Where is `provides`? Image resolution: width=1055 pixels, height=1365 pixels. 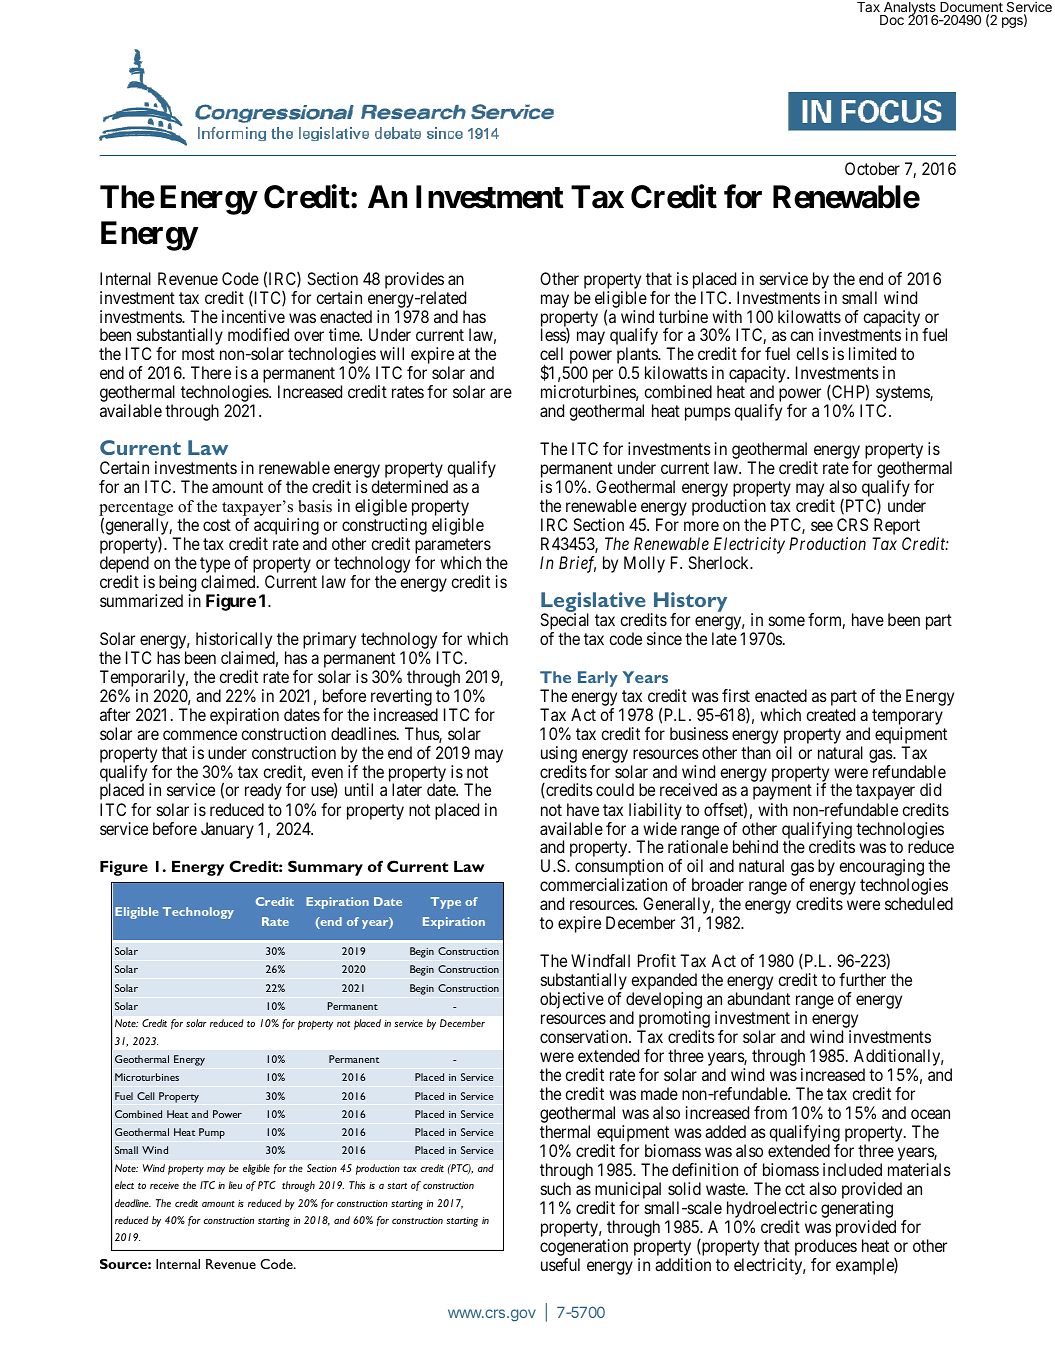 provides is located at coordinates (414, 280).
